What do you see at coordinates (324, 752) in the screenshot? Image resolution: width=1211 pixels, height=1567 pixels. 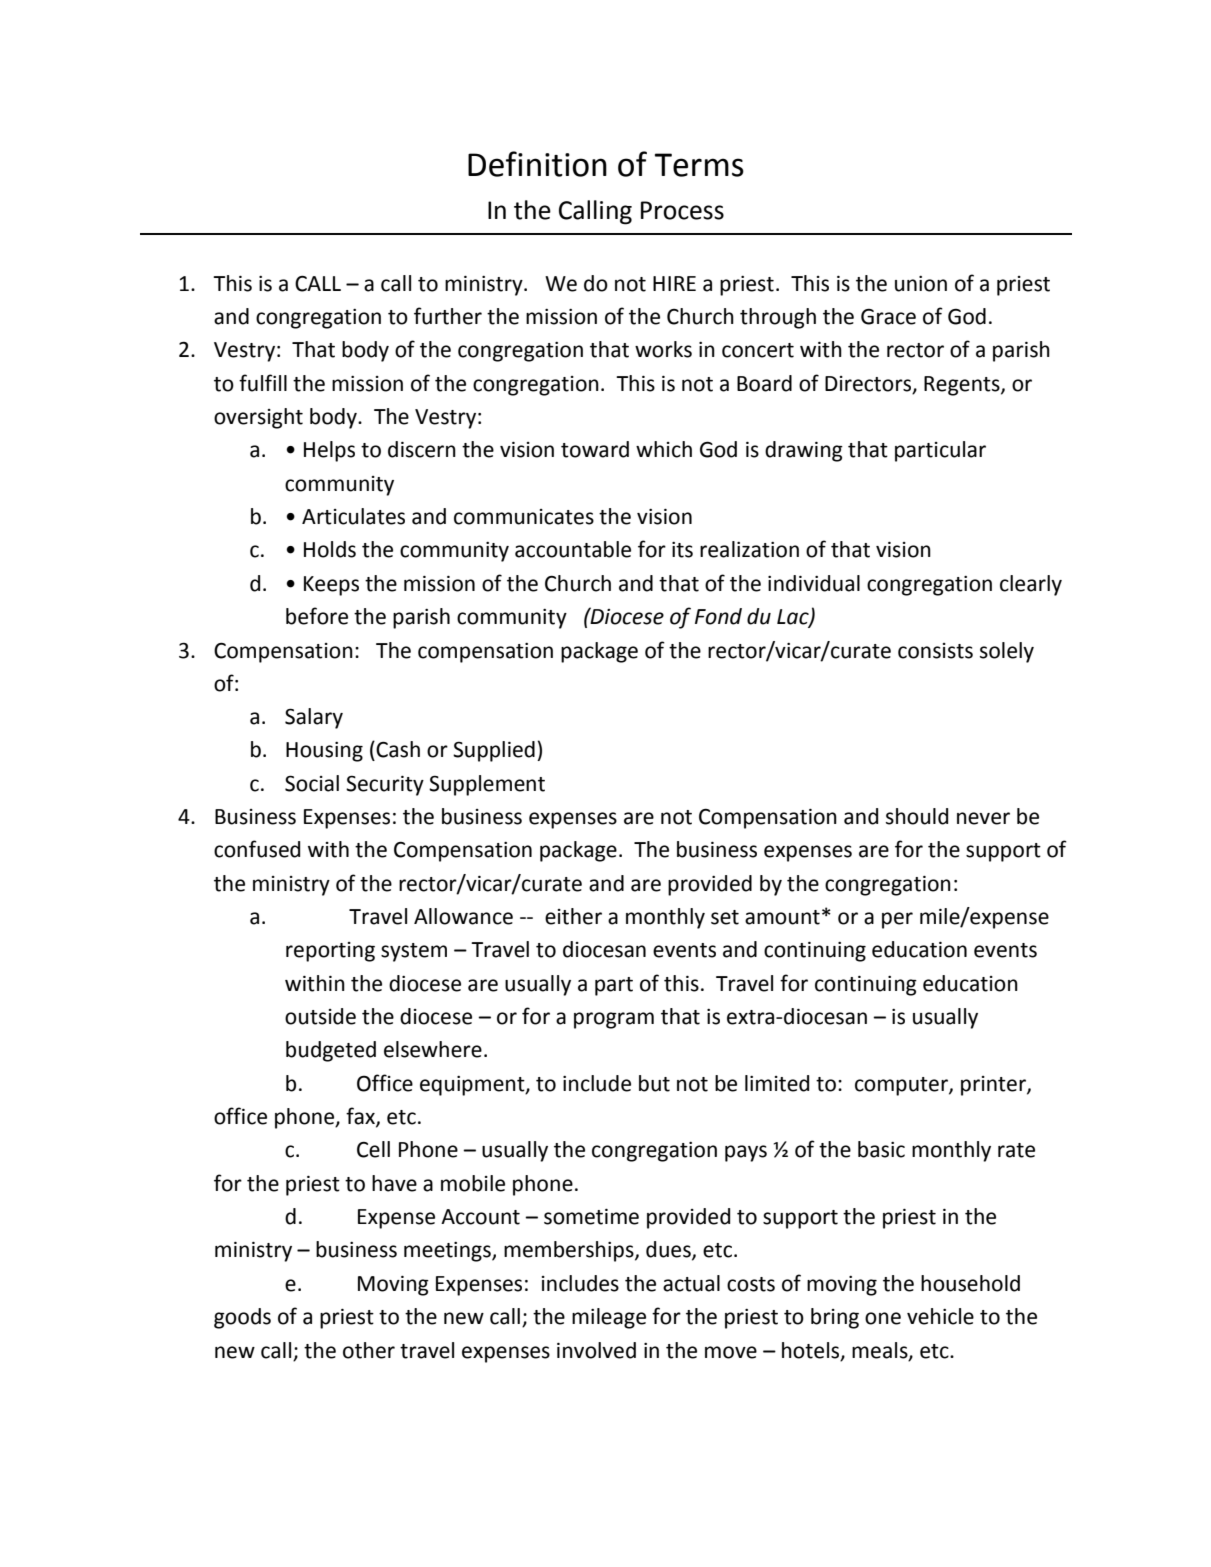 I see `Housing` at bounding box center [324, 752].
